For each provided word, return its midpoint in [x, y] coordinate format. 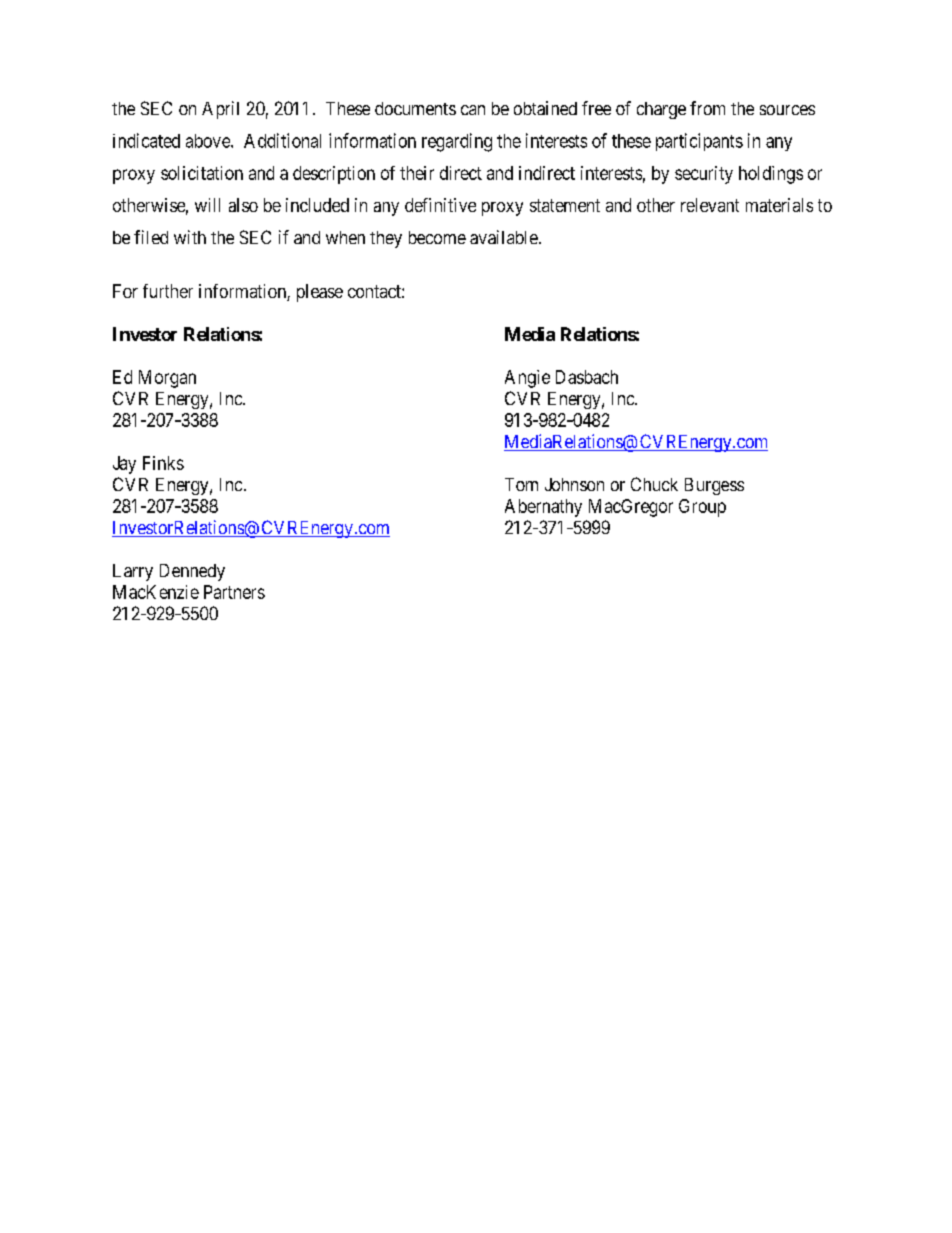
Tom [521, 484]
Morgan [167, 379]
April [220, 110]
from [707, 108]
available [504, 237]
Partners [234, 592]
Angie [527, 379]
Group [702, 508]
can [473, 110]
